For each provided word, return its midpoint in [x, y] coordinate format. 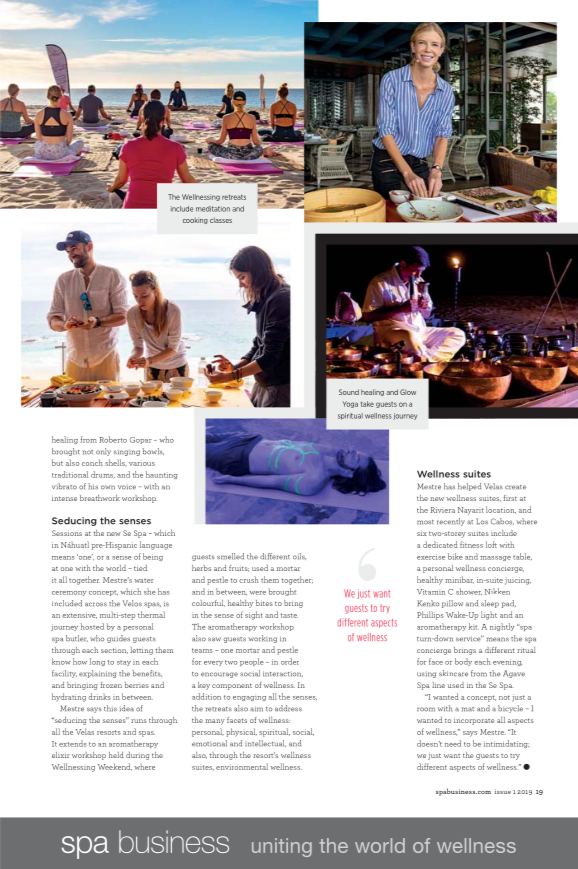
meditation [213, 209]
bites [264, 603]
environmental [242, 766]
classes [221, 220]
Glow [408, 392]
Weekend [115, 767]
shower [469, 591]
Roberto [113, 439]
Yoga [350, 404]
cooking [195, 221]
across [96, 604]
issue [503, 791]
